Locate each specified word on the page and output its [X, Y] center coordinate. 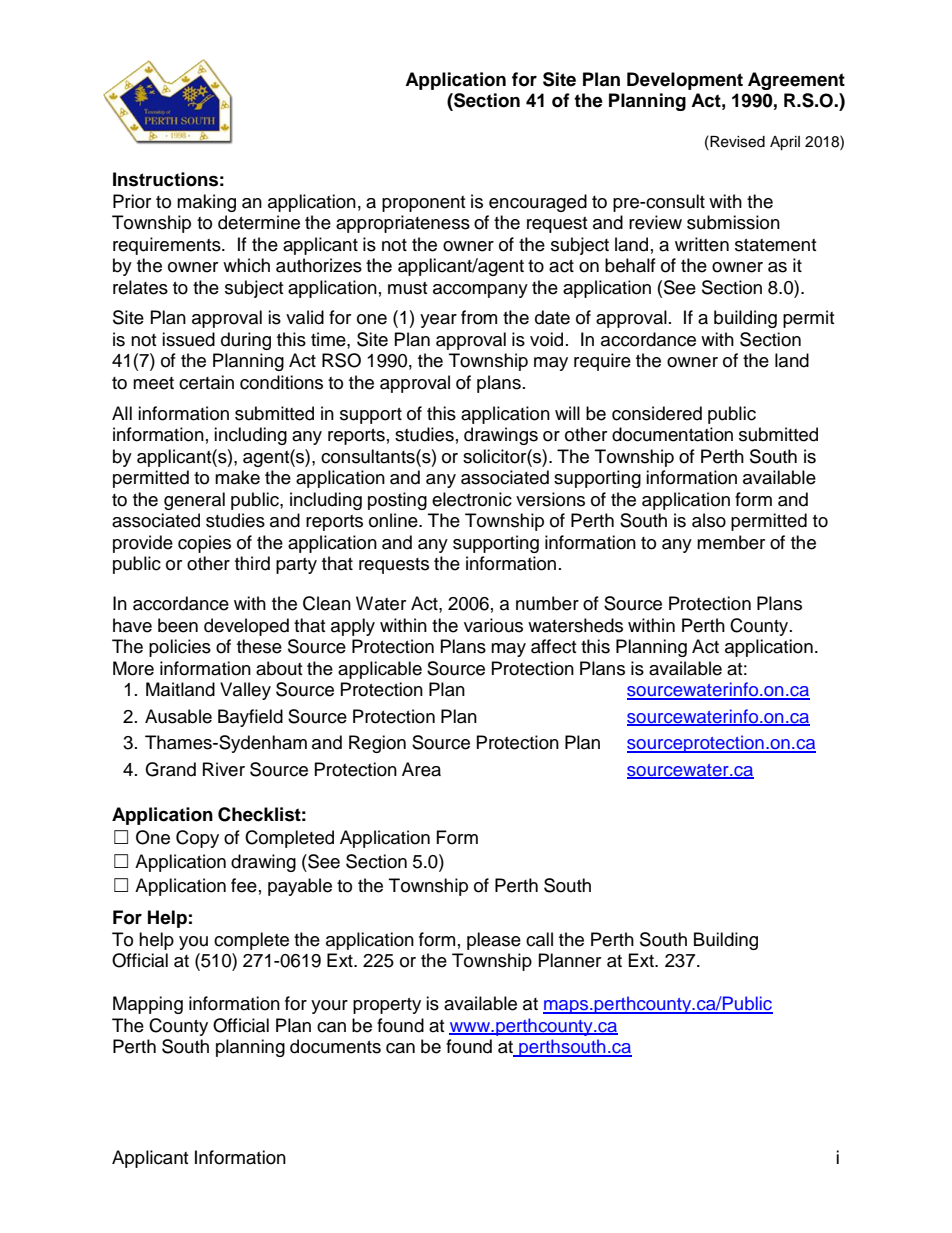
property [387, 1006]
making [206, 203]
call [539, 939]
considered [657, 413]
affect [553, 646]
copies [204, 544]
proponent [423, 204]
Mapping [148, 1005]
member [731, 542]
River [224, 769]
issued [188, 339]
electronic [472, 499]
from [479, 317]
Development [685, 81]
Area [421, 769]
